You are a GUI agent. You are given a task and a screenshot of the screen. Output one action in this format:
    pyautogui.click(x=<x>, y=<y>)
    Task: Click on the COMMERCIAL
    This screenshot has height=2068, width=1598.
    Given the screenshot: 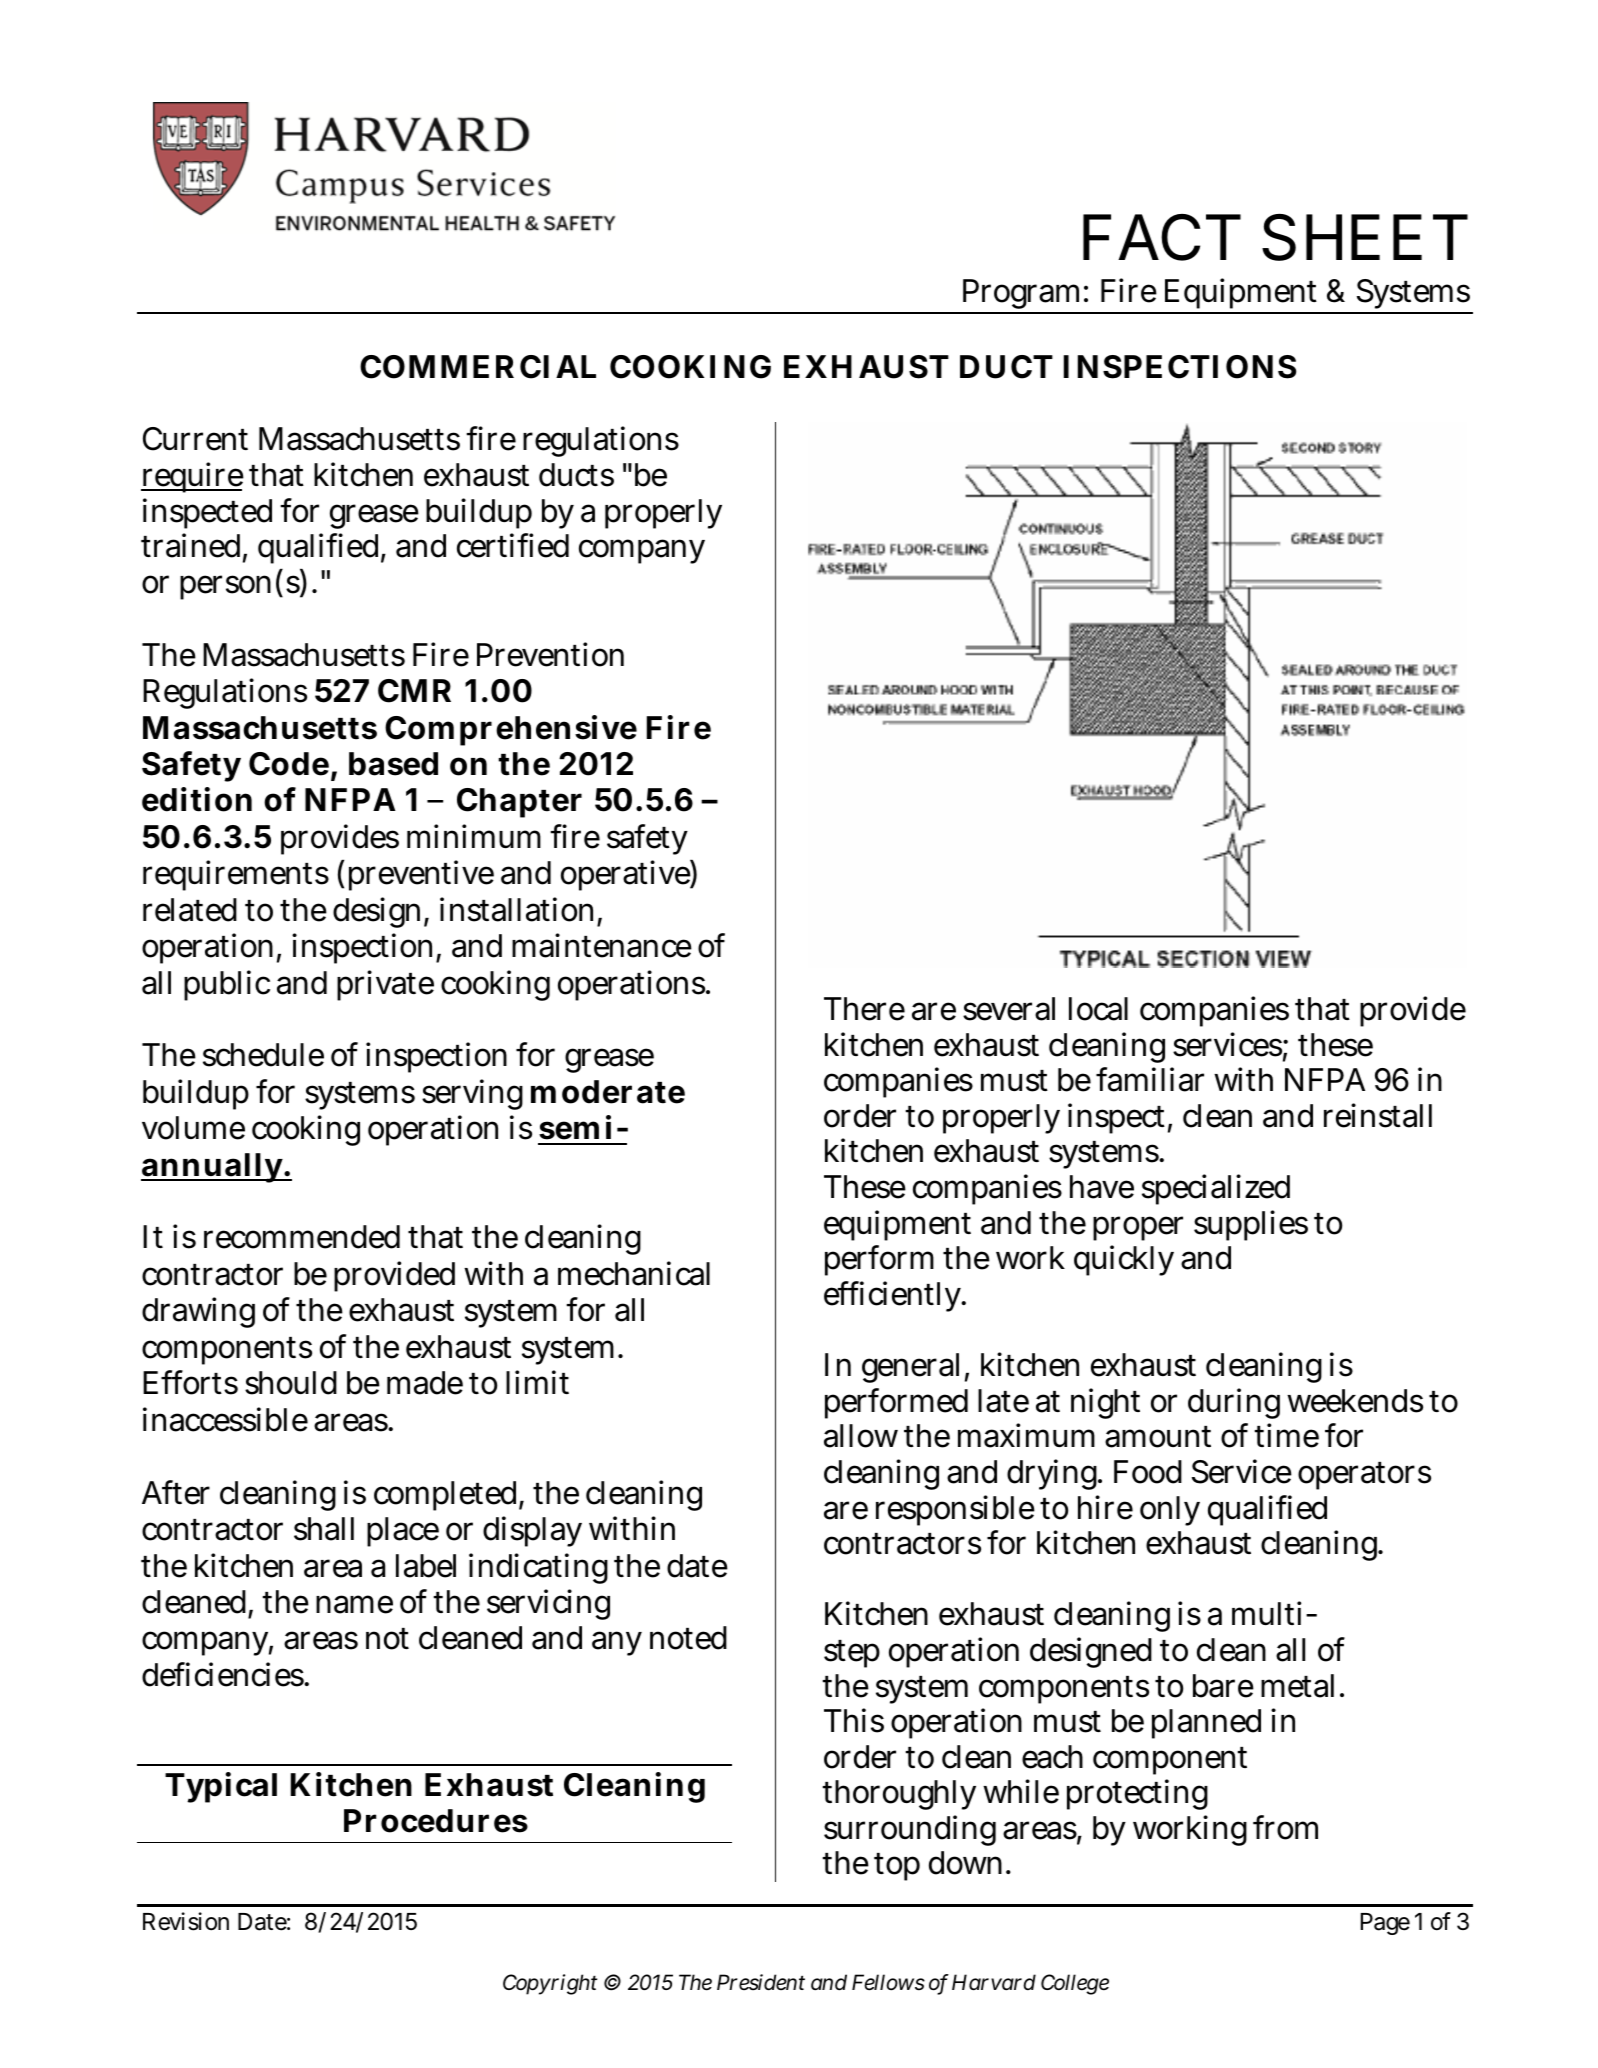 What is the action you would take?
    pyautogui.click(x=478, y=367)
